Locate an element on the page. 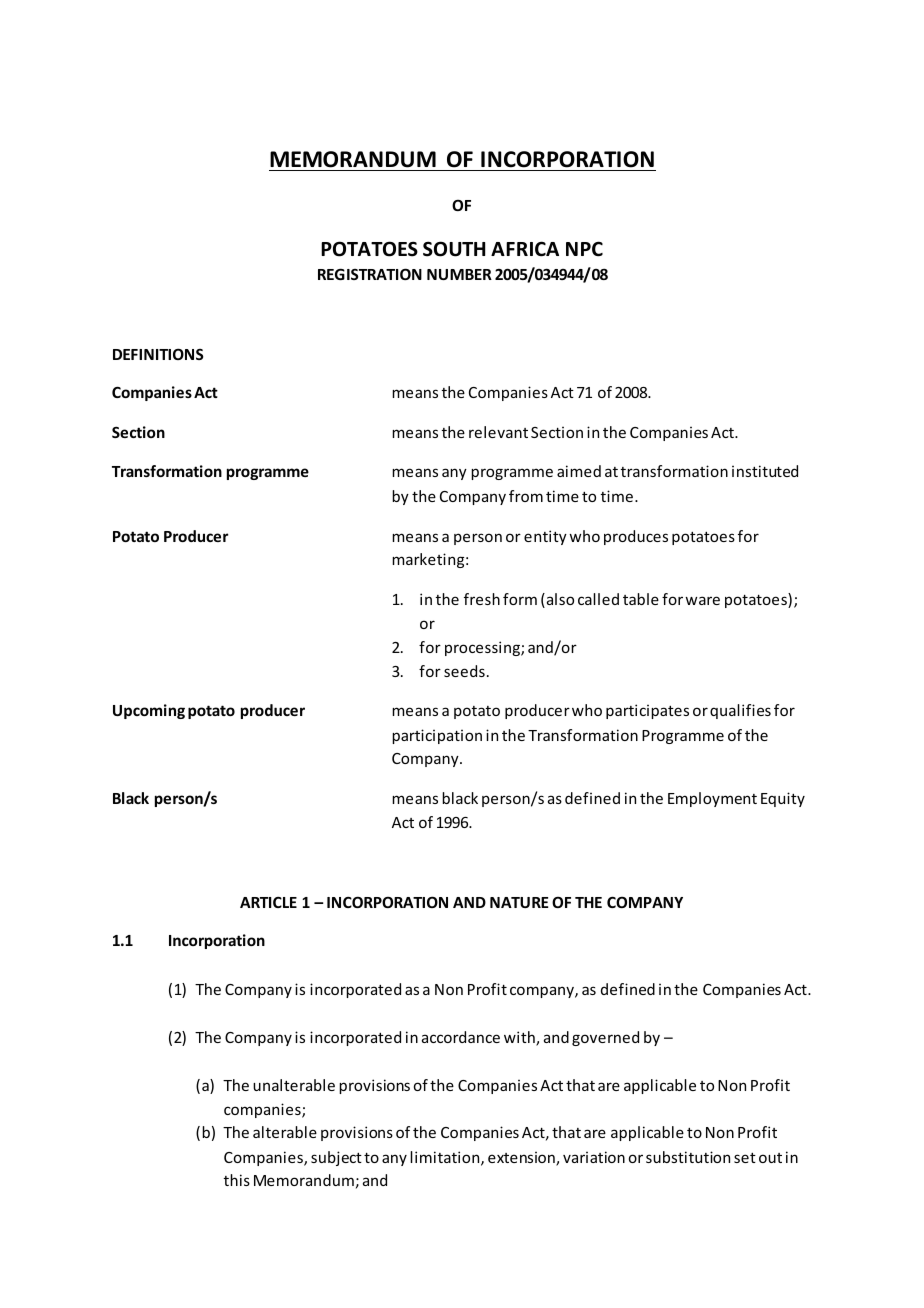 This document has height=1308, width=924. ARTICLE is located at coordinates (268, 902).
